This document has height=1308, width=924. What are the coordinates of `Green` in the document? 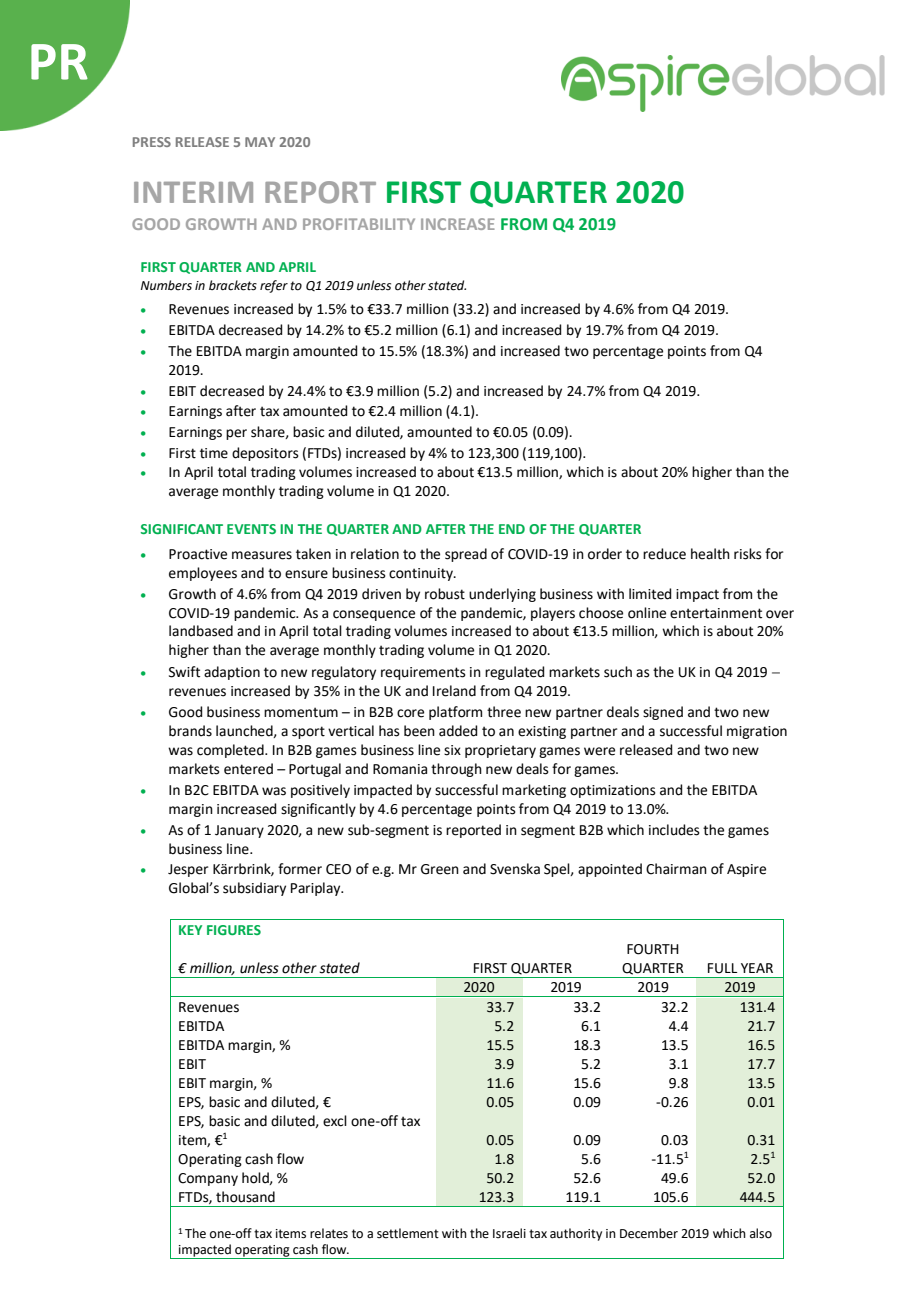 It's located at (440, 869).
